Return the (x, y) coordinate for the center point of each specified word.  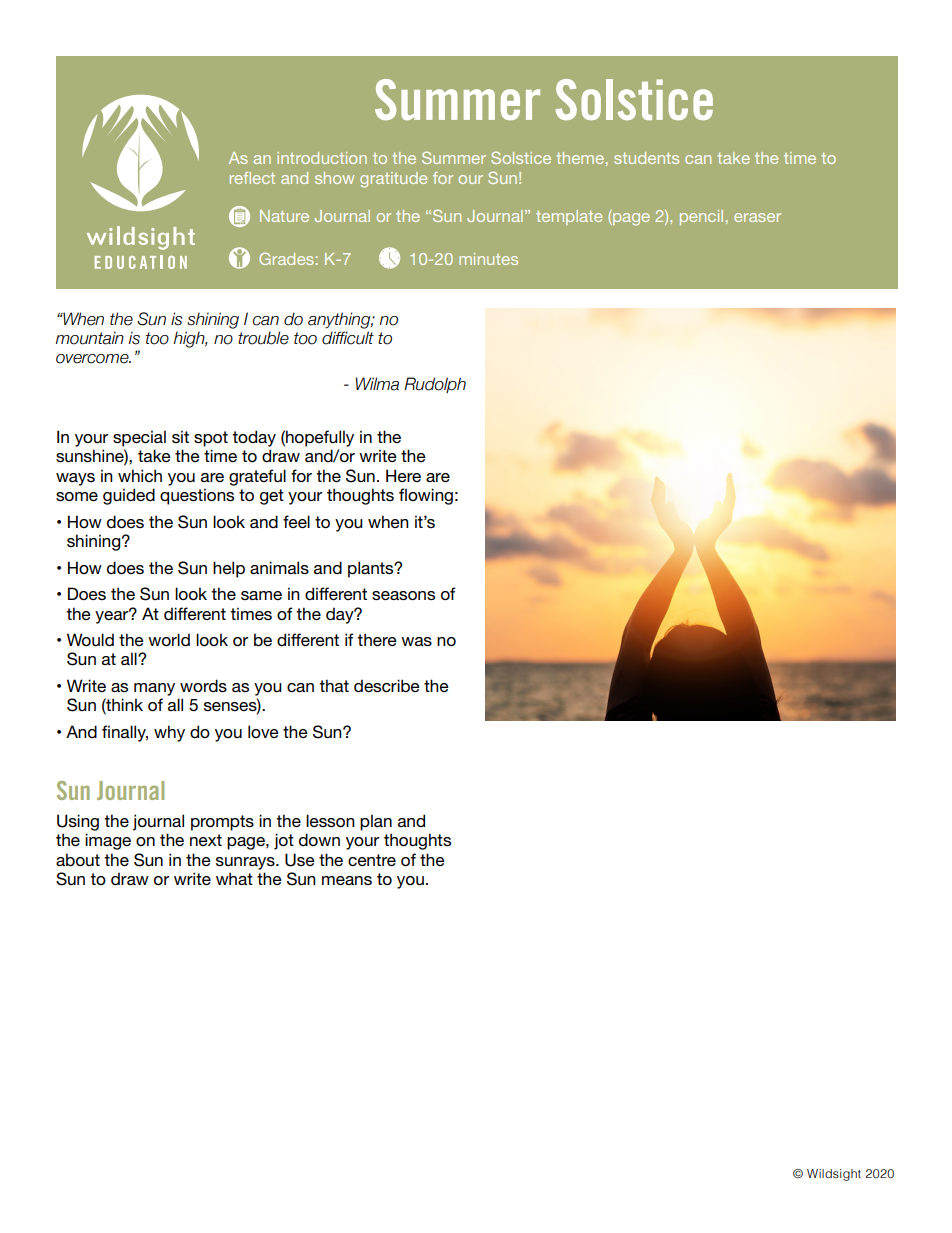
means (347, 880)
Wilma (377, 384)
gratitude (393, 180)
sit (180, 436)
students (646, 158)
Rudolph (435, 385)
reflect (252, 178)
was (416, 641)
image (108, 841)
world (169, 639)
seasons (403, 595)
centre (372, 860)
